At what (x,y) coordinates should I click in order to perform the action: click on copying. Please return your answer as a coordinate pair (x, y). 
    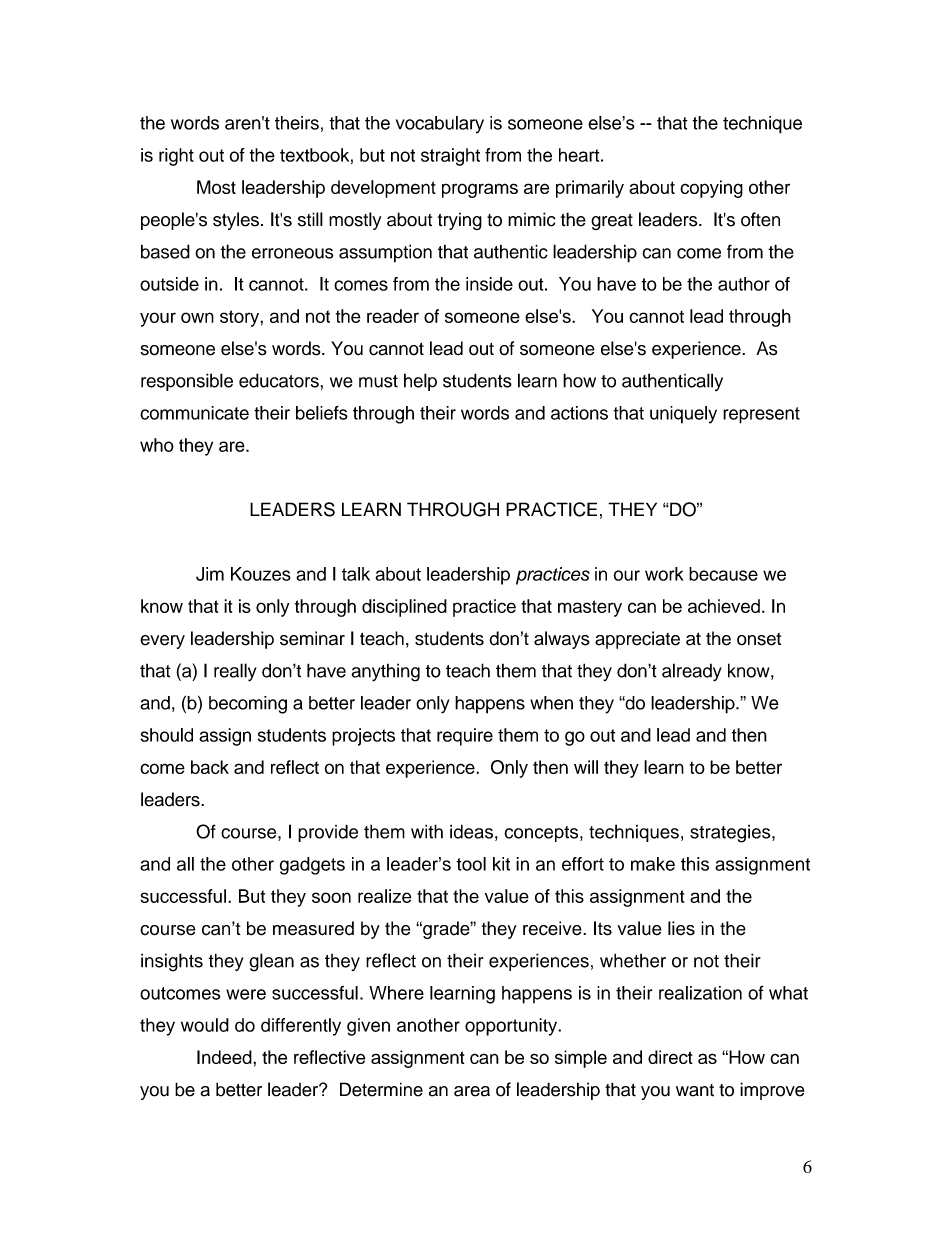
    Looking at the image, I should click on (711, 189).
